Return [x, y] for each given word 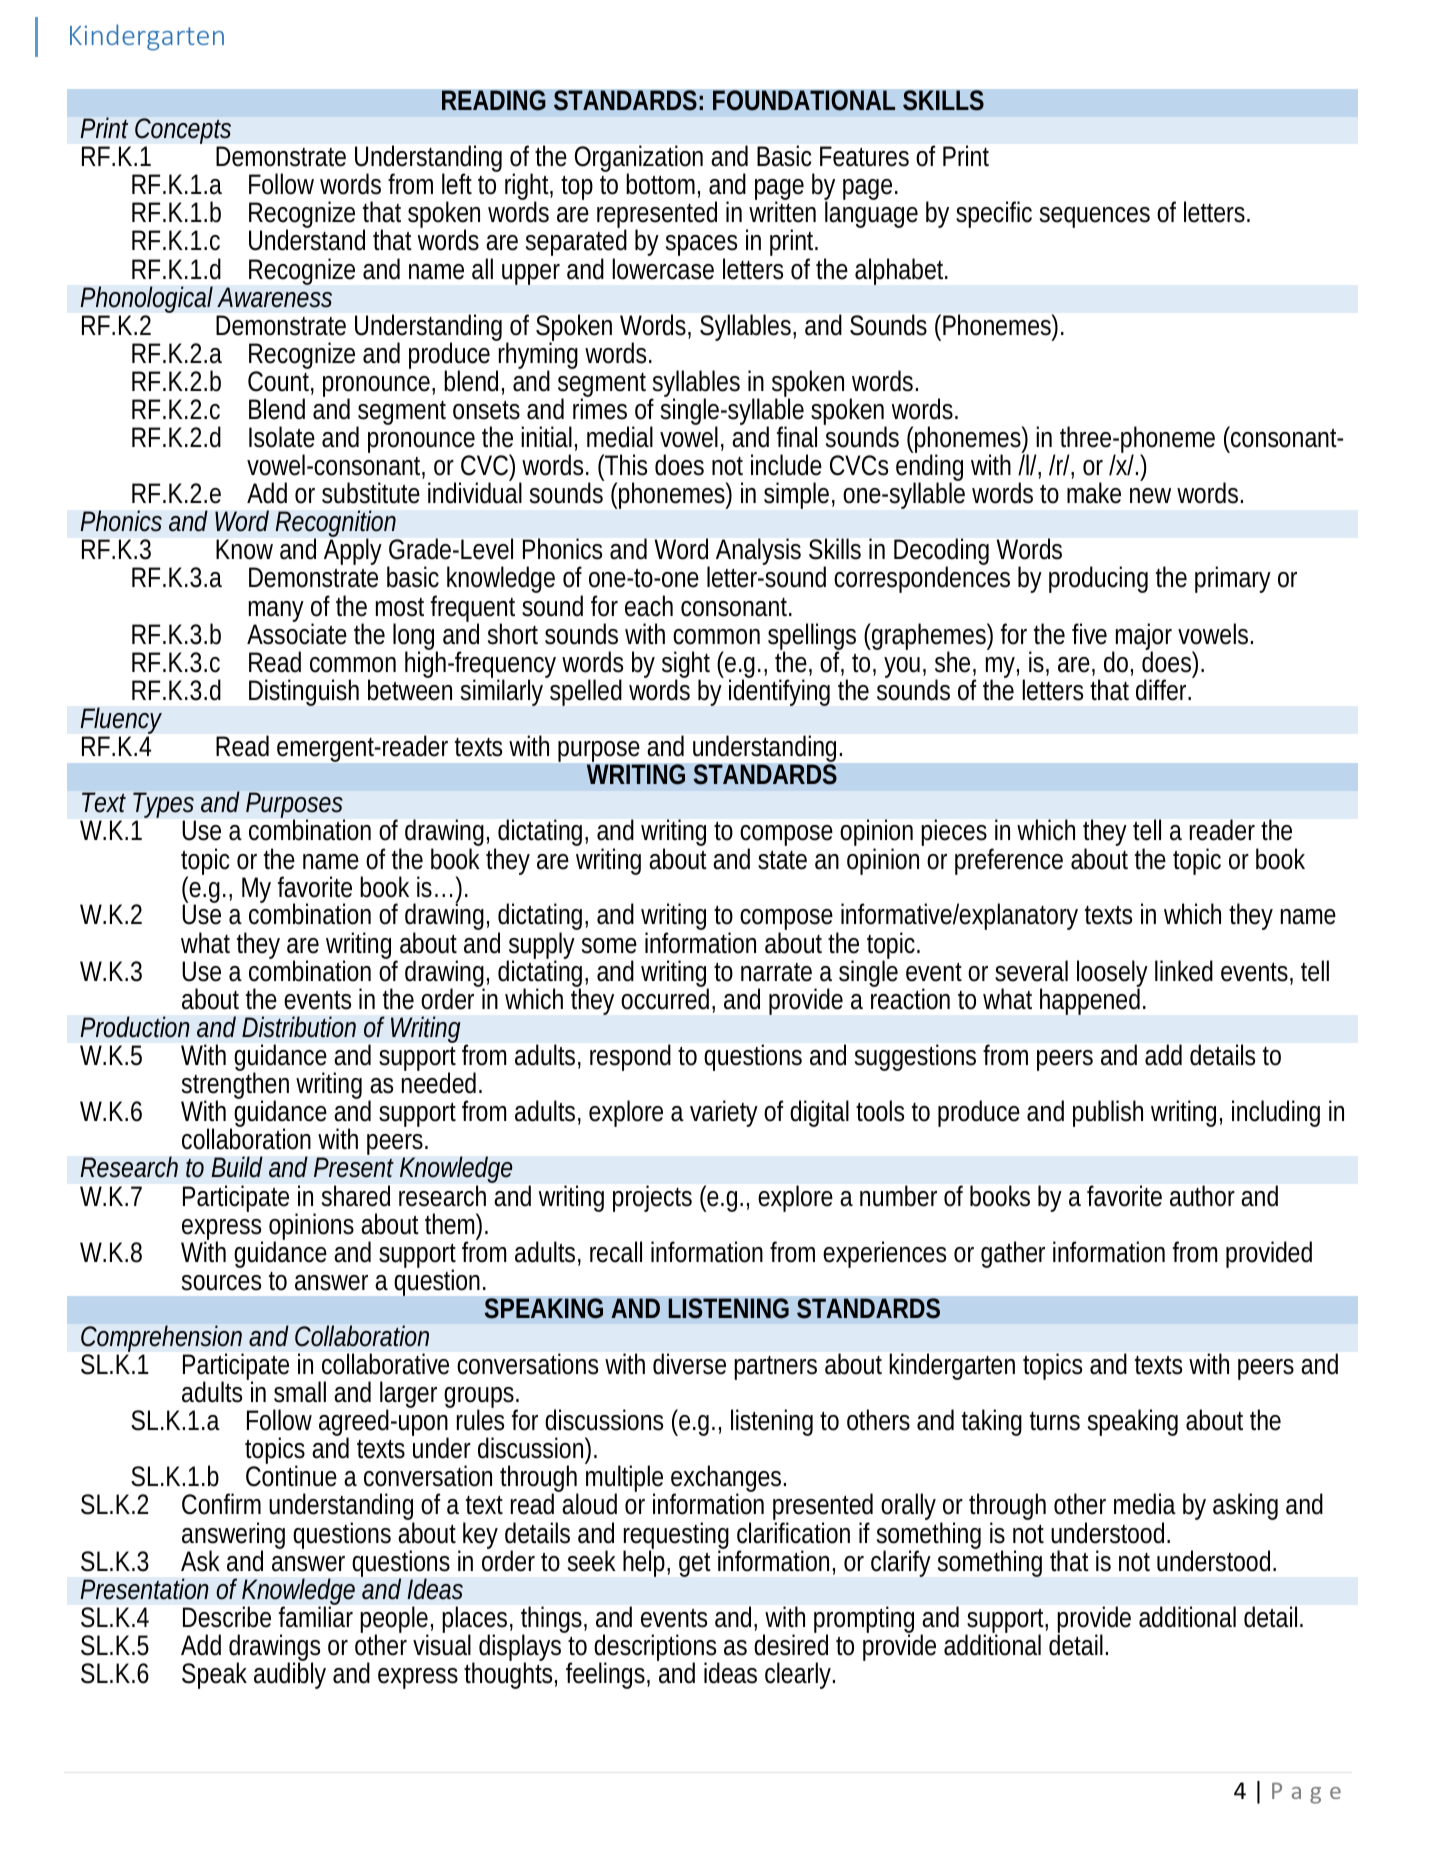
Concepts [183, 133]
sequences [1095, 217]
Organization [639, 160]
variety [724, 1113]
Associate [297, 634]
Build [237, 1167]
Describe [227, 1617]
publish [1108, 1113]
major [1143, 638]
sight [686, 666]
